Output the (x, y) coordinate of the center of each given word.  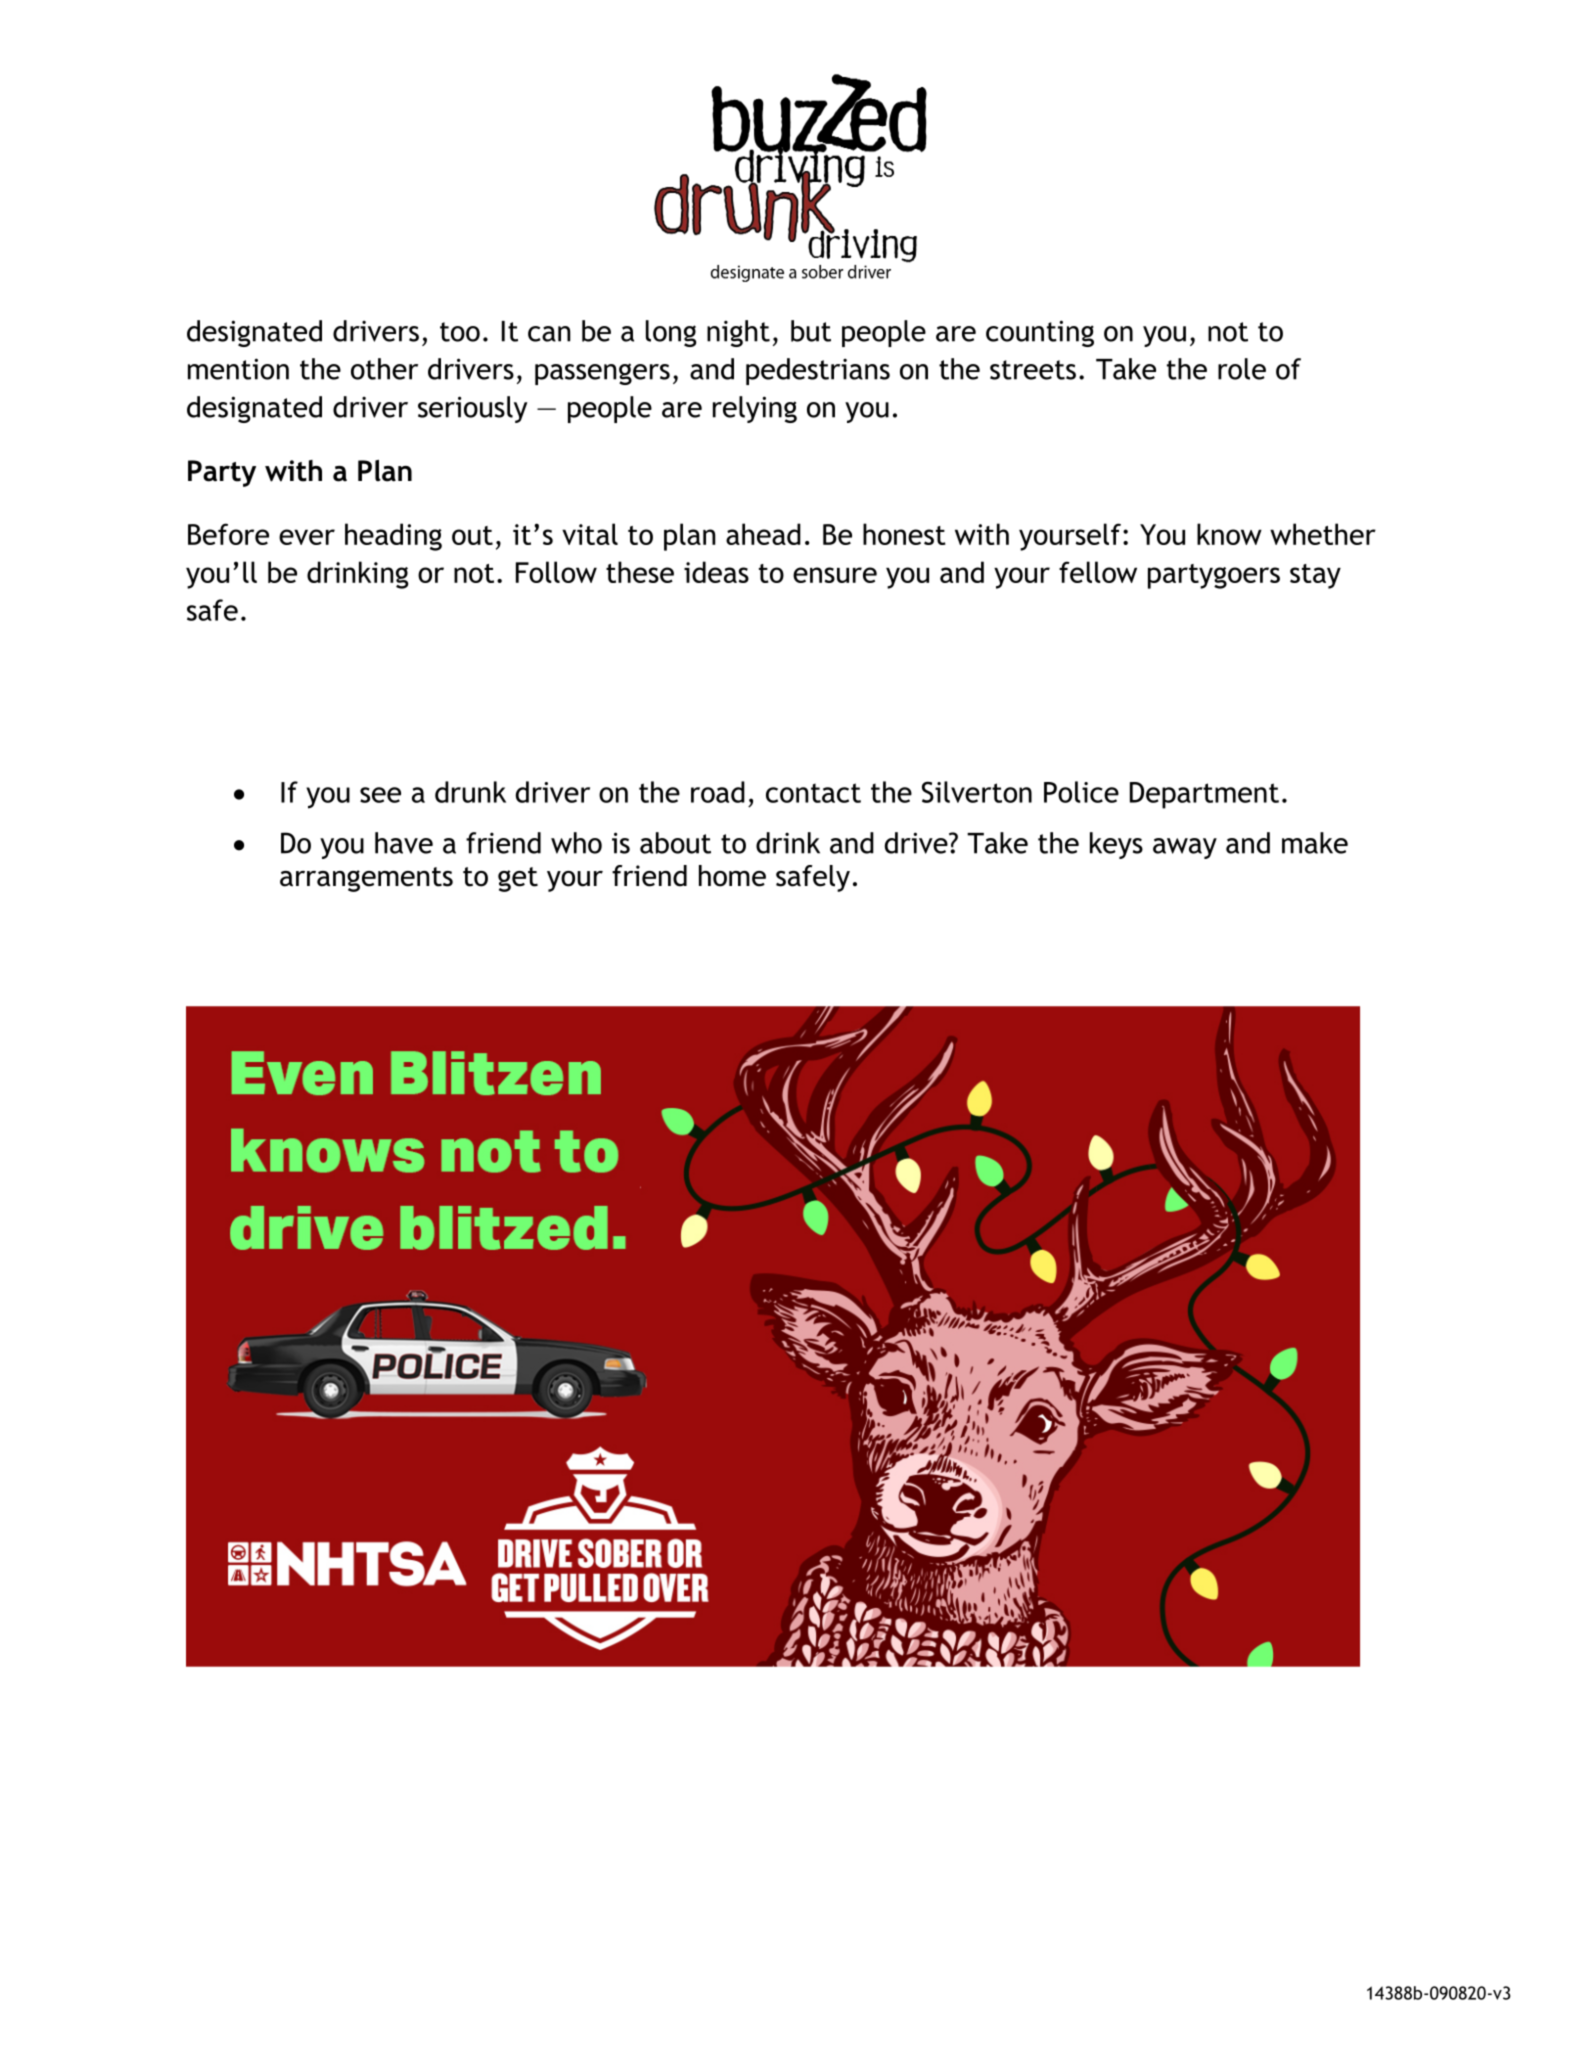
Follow (556, 572)
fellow (1098, 572)
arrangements (366, 879)
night (738, 333)
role (1242, 369)
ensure (835, 575)
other (384, 369)
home (732, 876)
